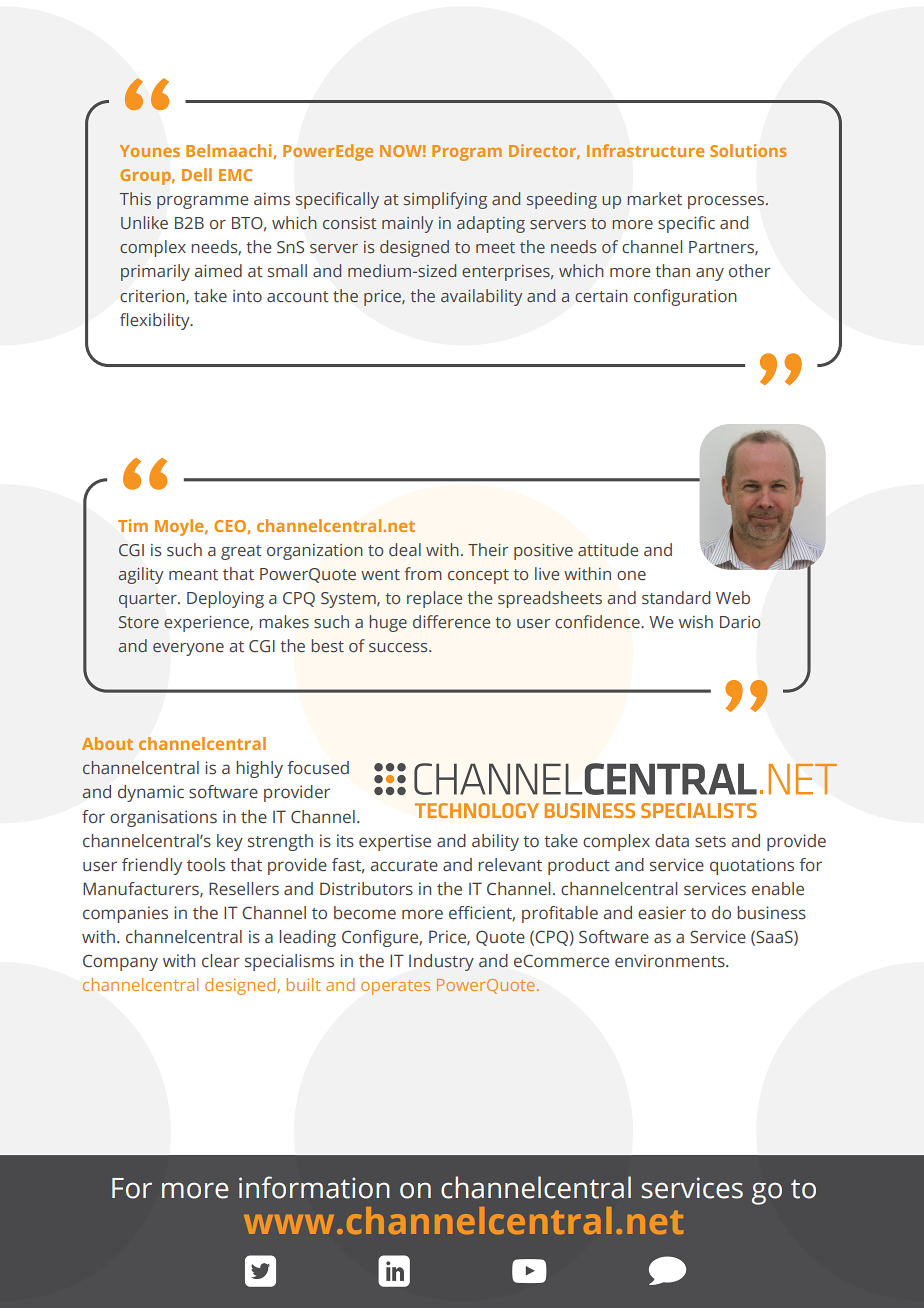 This document has height=1308, width=924. What do you see at coordinates (163, 818) in the document?
I see `organisations` at bounding box center [163, 818].
